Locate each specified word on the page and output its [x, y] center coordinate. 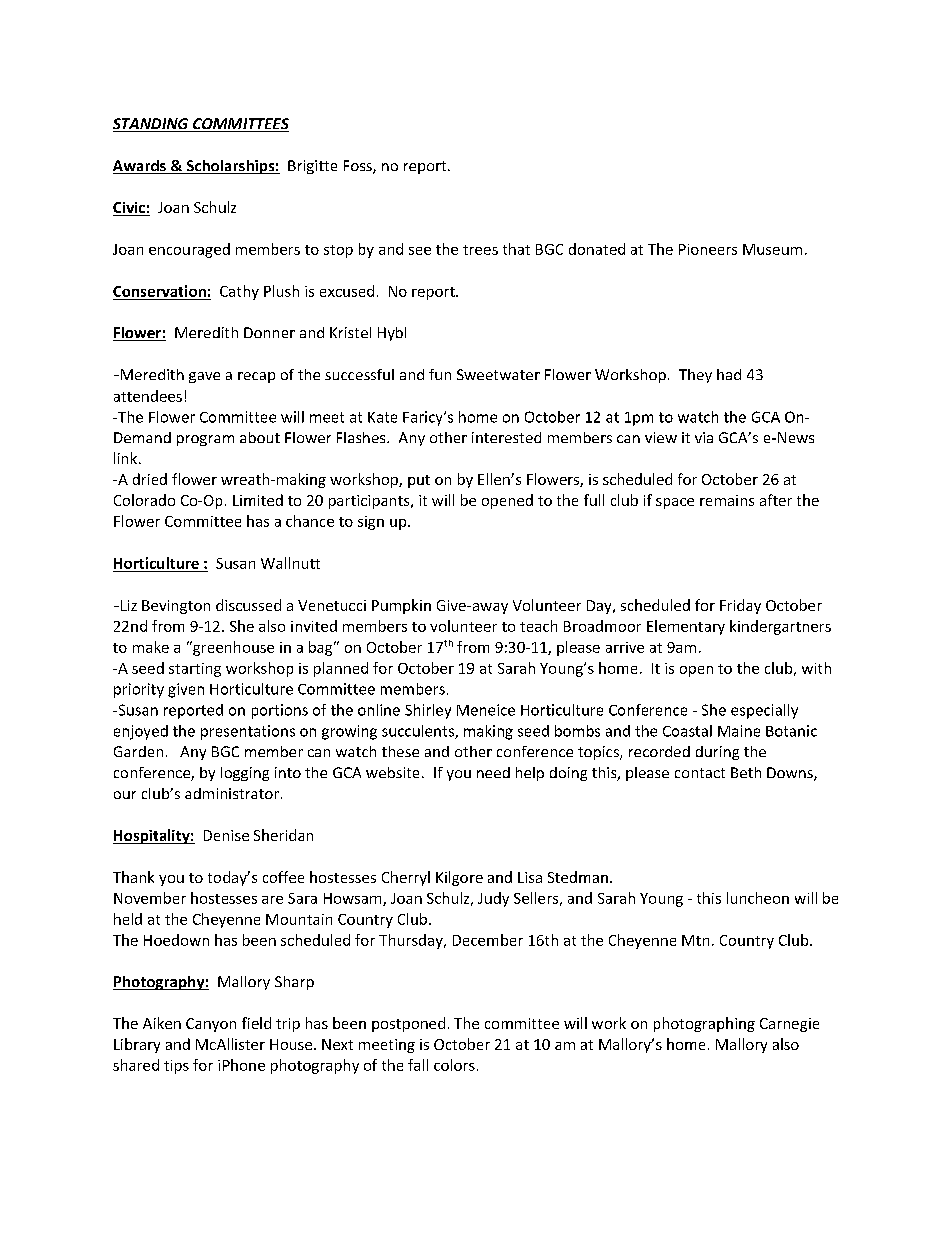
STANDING [152, 125]
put [419, 481]
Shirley [428, 711]
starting [195, 670]
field [256, 1023]
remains [727, 500]
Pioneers [708, 249]
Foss [359, 167]
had [729, 374]
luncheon [758, 898]
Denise [226, 835]
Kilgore [459, 878]
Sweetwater [498, 374]
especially [764, 711]
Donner [269, 332]
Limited [258, 500]
